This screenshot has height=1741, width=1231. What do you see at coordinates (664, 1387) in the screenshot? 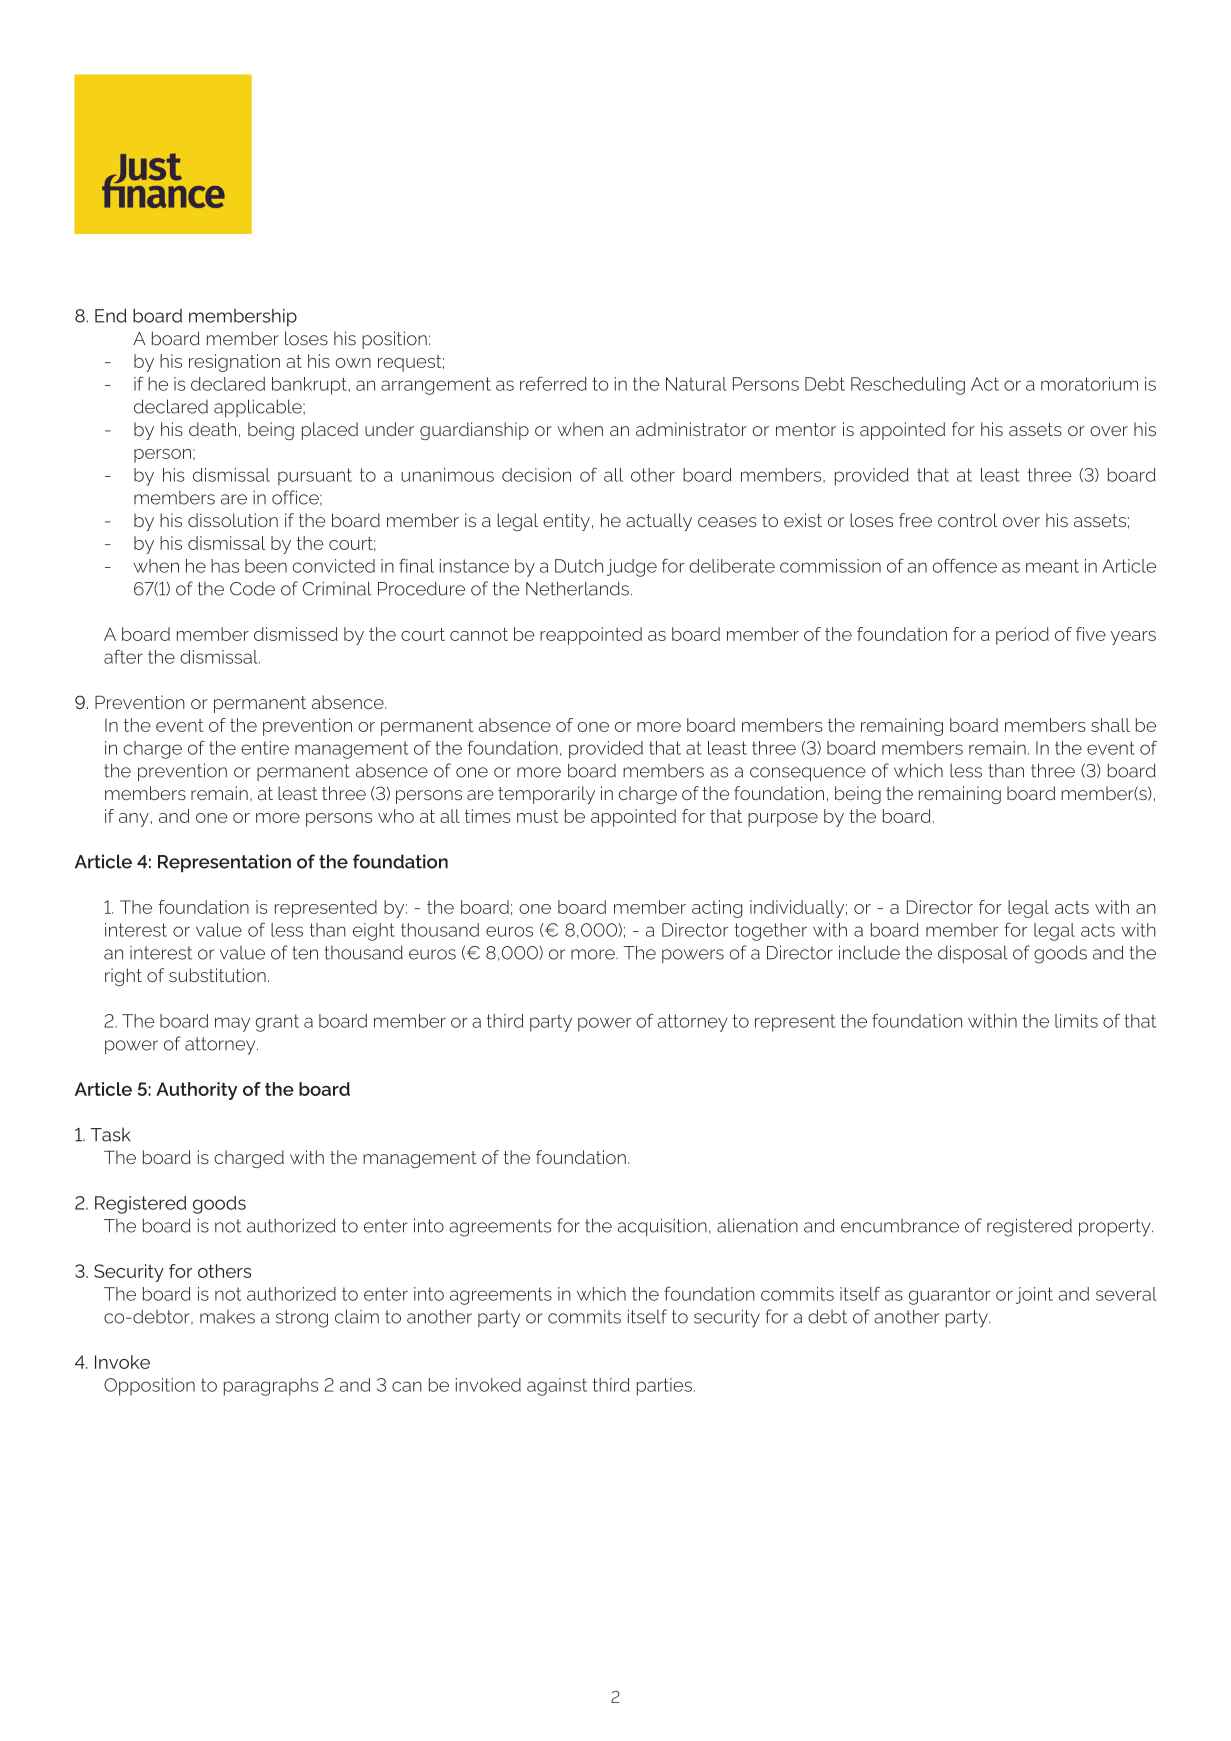
I see `parties` at bounding box center [664, 1387].
